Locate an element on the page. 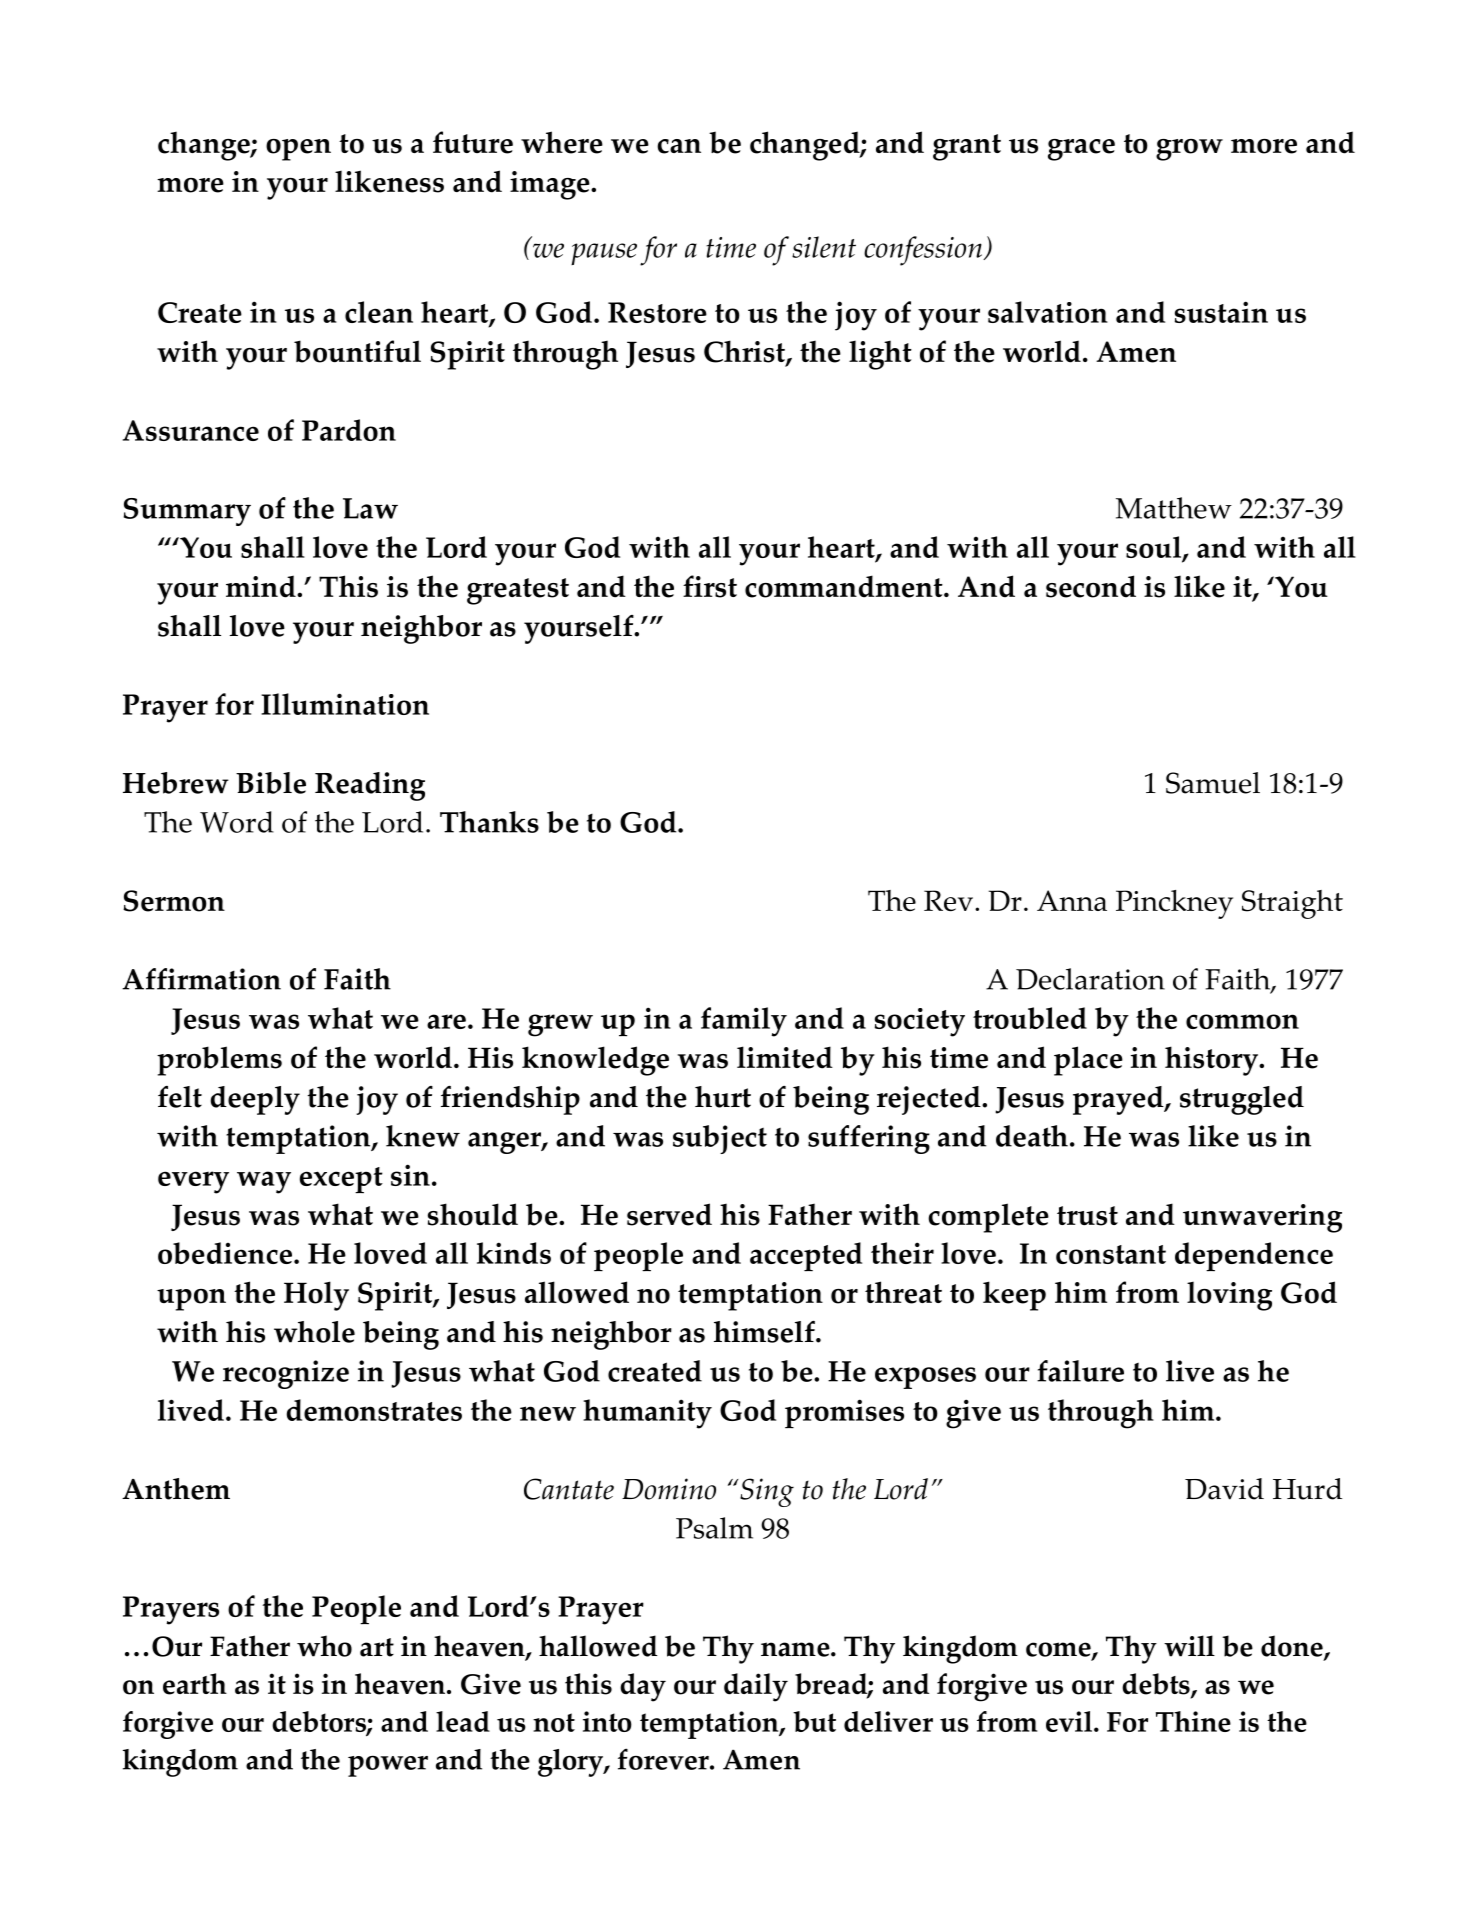 The height and width of the page is (1918, 1482). Affirmation is located at coordinates (201, 979).
